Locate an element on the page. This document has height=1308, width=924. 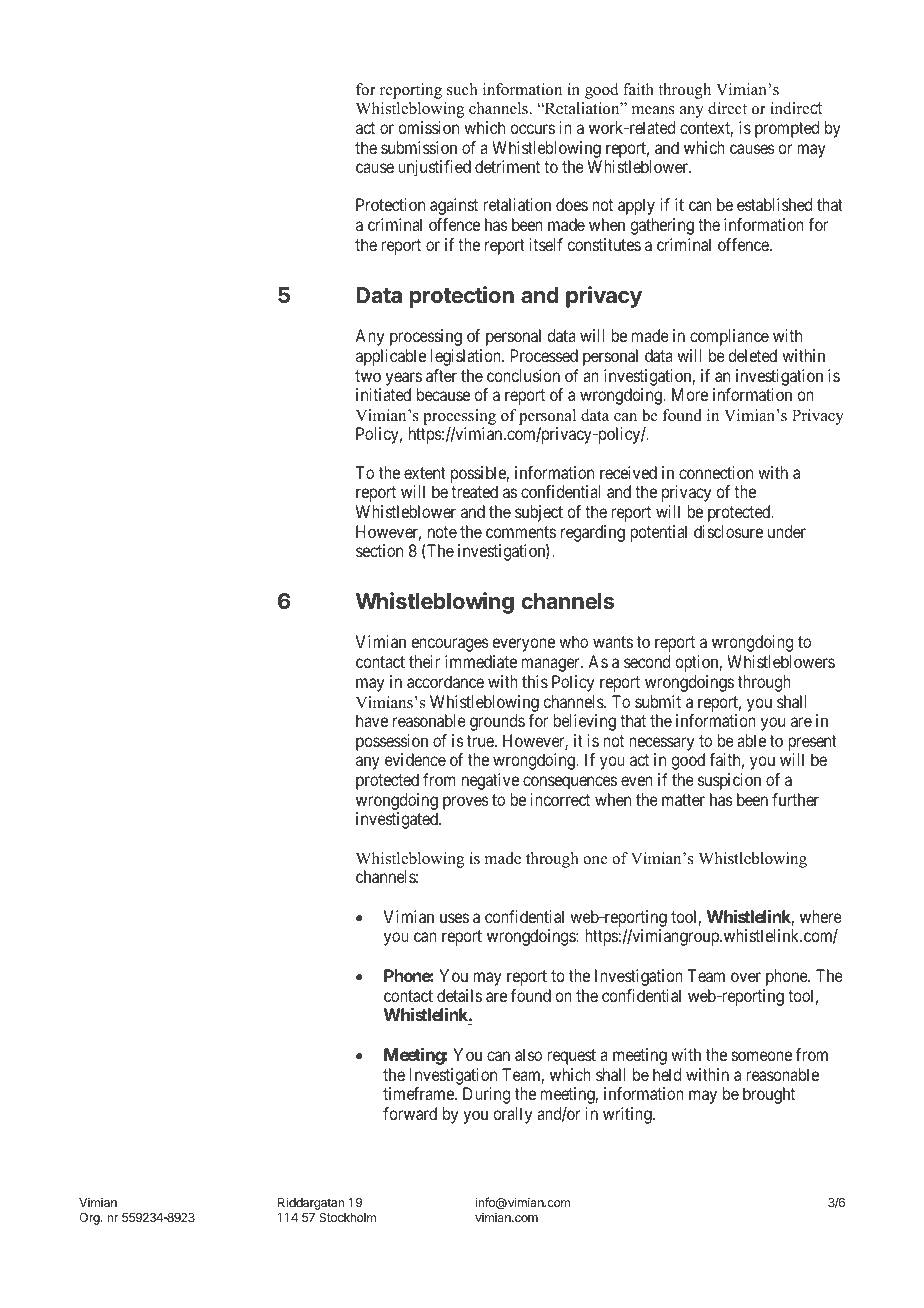
encourages is located at coordinates (450, 645).
